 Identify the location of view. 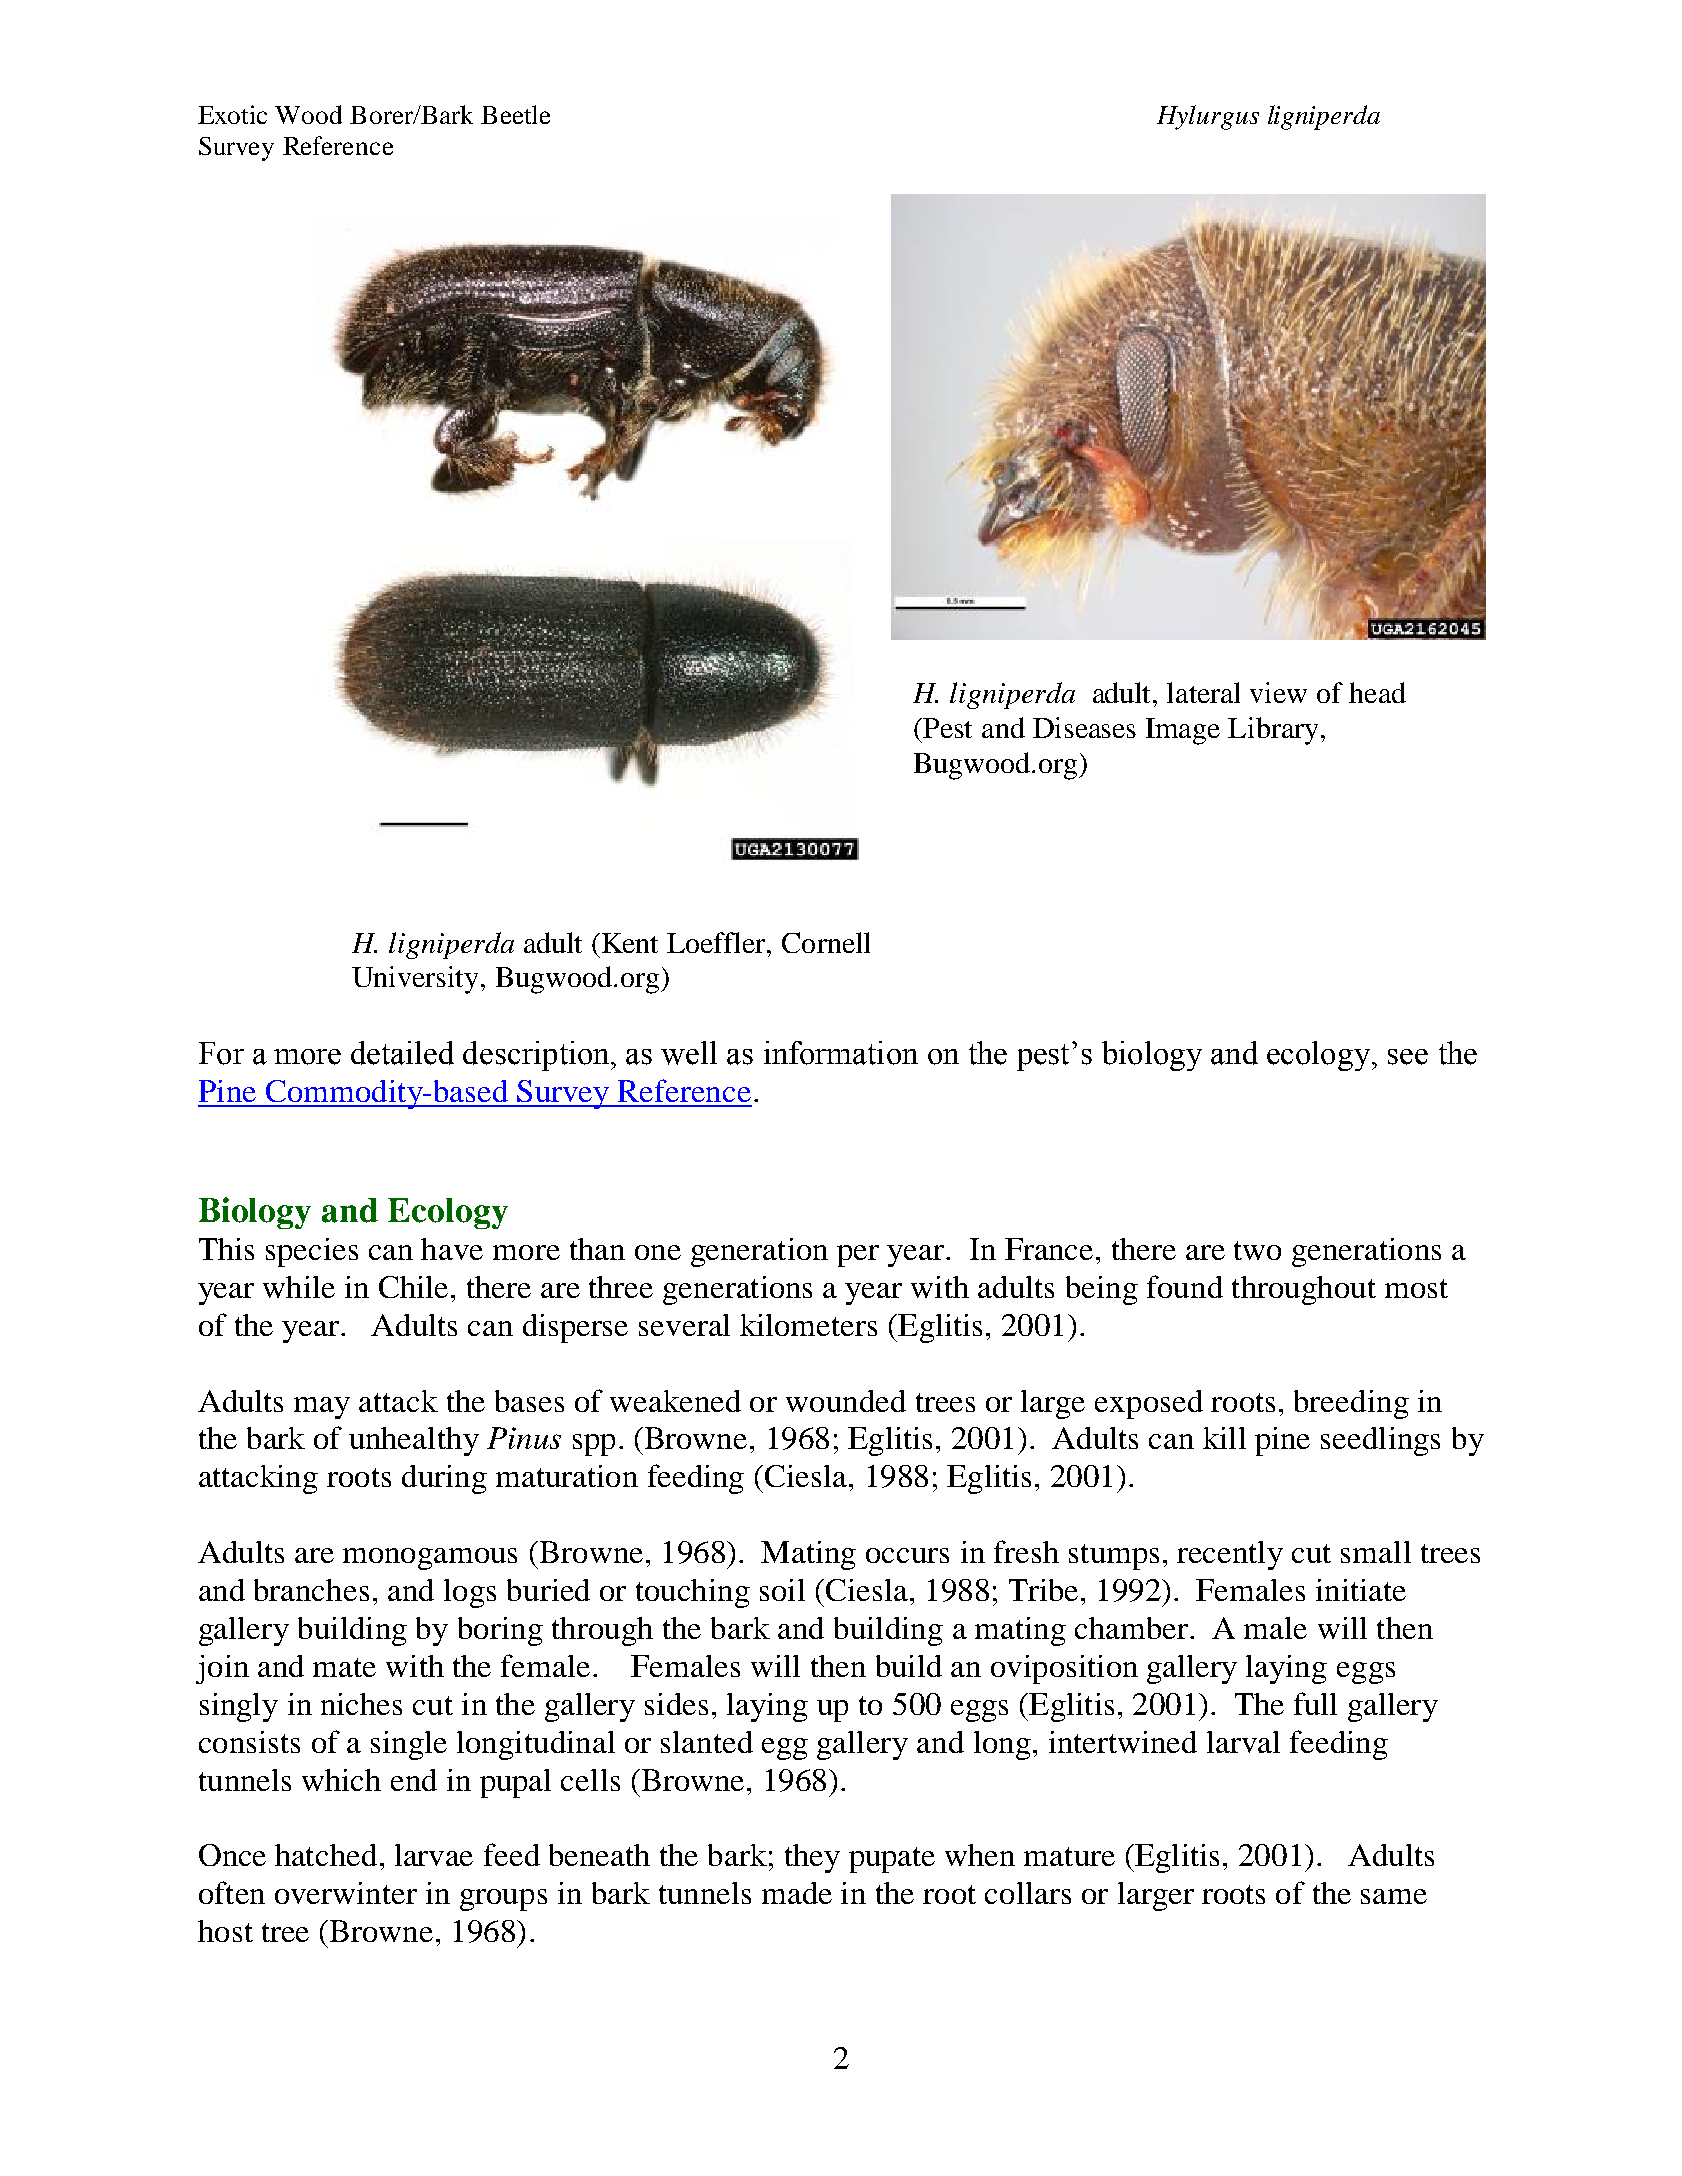
(1278, 692).
